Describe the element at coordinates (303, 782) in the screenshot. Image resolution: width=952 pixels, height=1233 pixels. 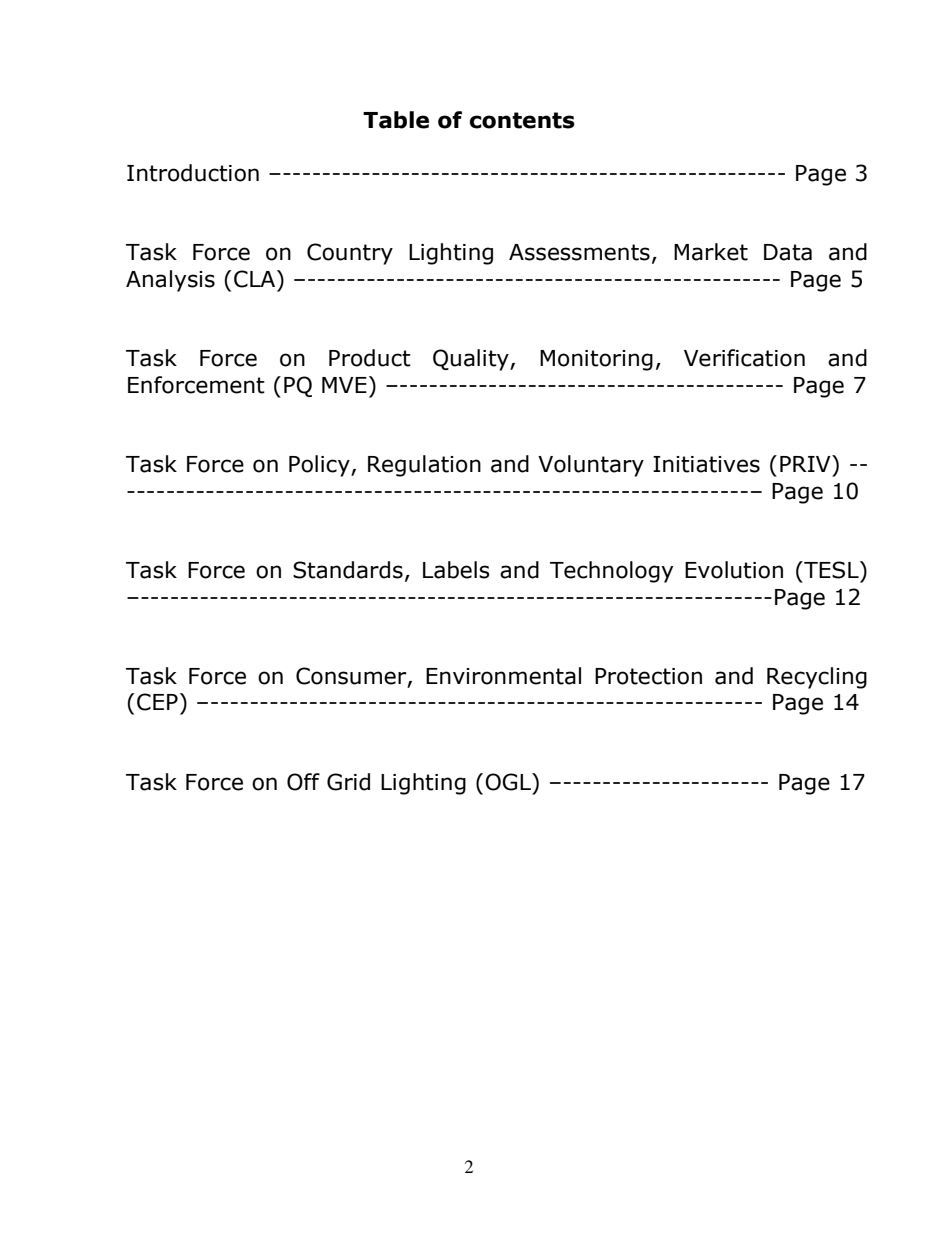
I see `Off` at that location.
